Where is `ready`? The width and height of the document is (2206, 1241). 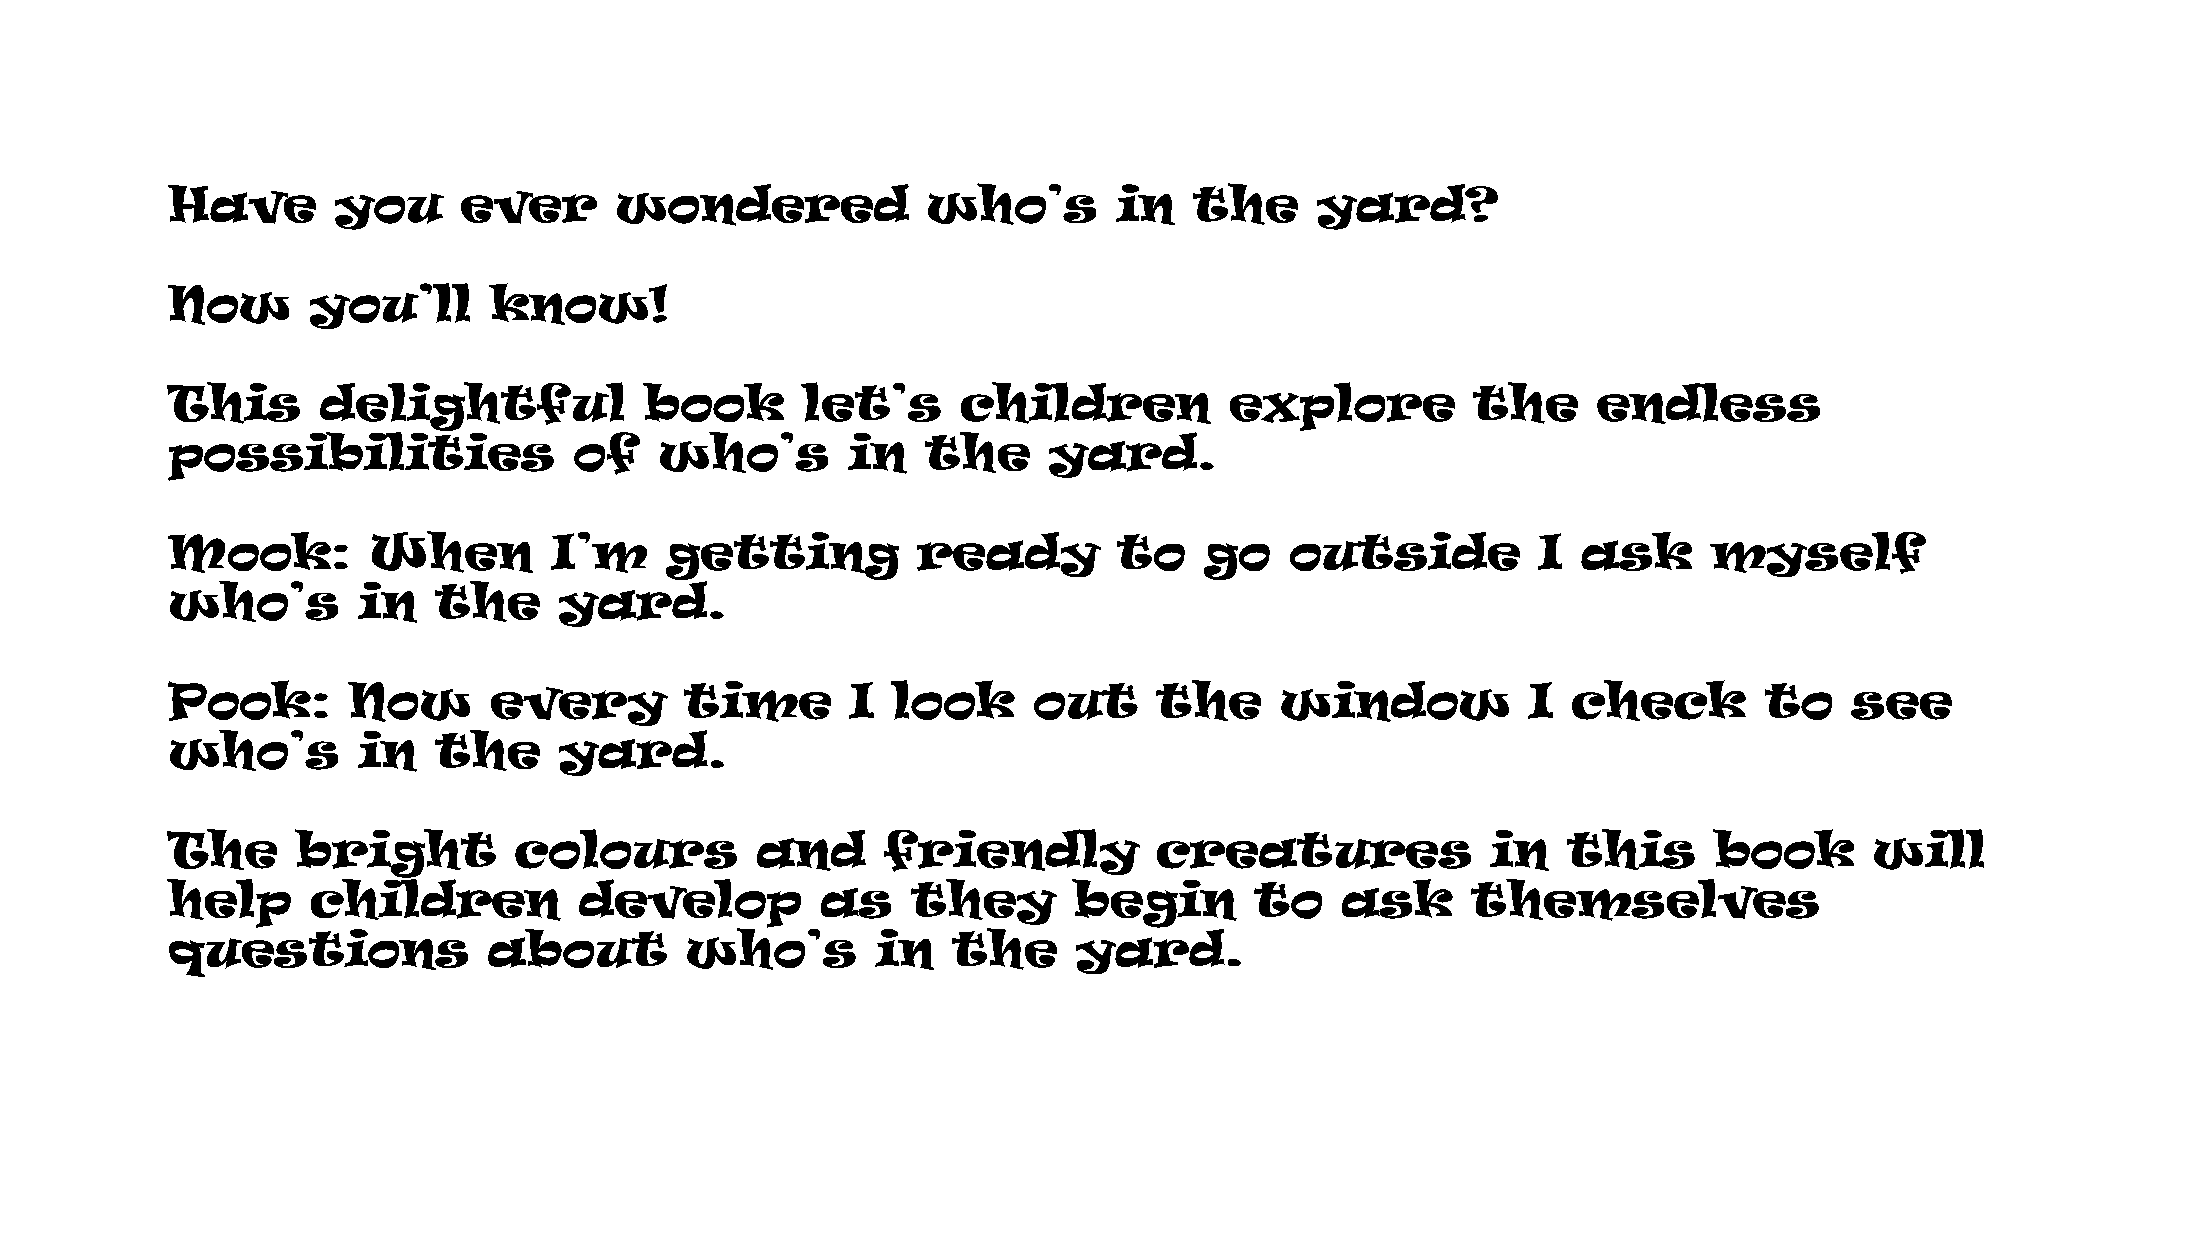 ready is located at coordinates (1009, 554).
